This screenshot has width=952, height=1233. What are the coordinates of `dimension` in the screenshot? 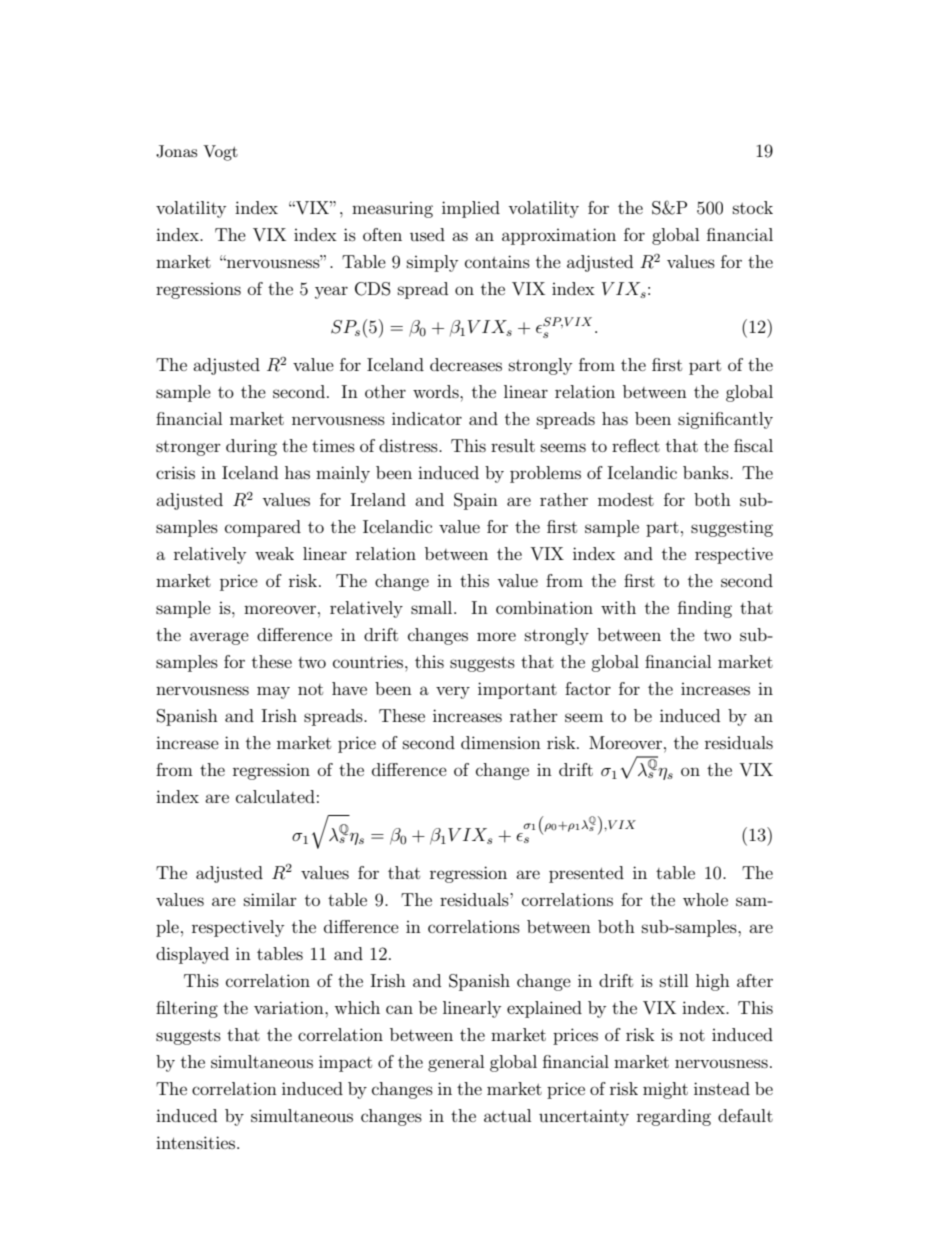 It's located at (501, 742).
